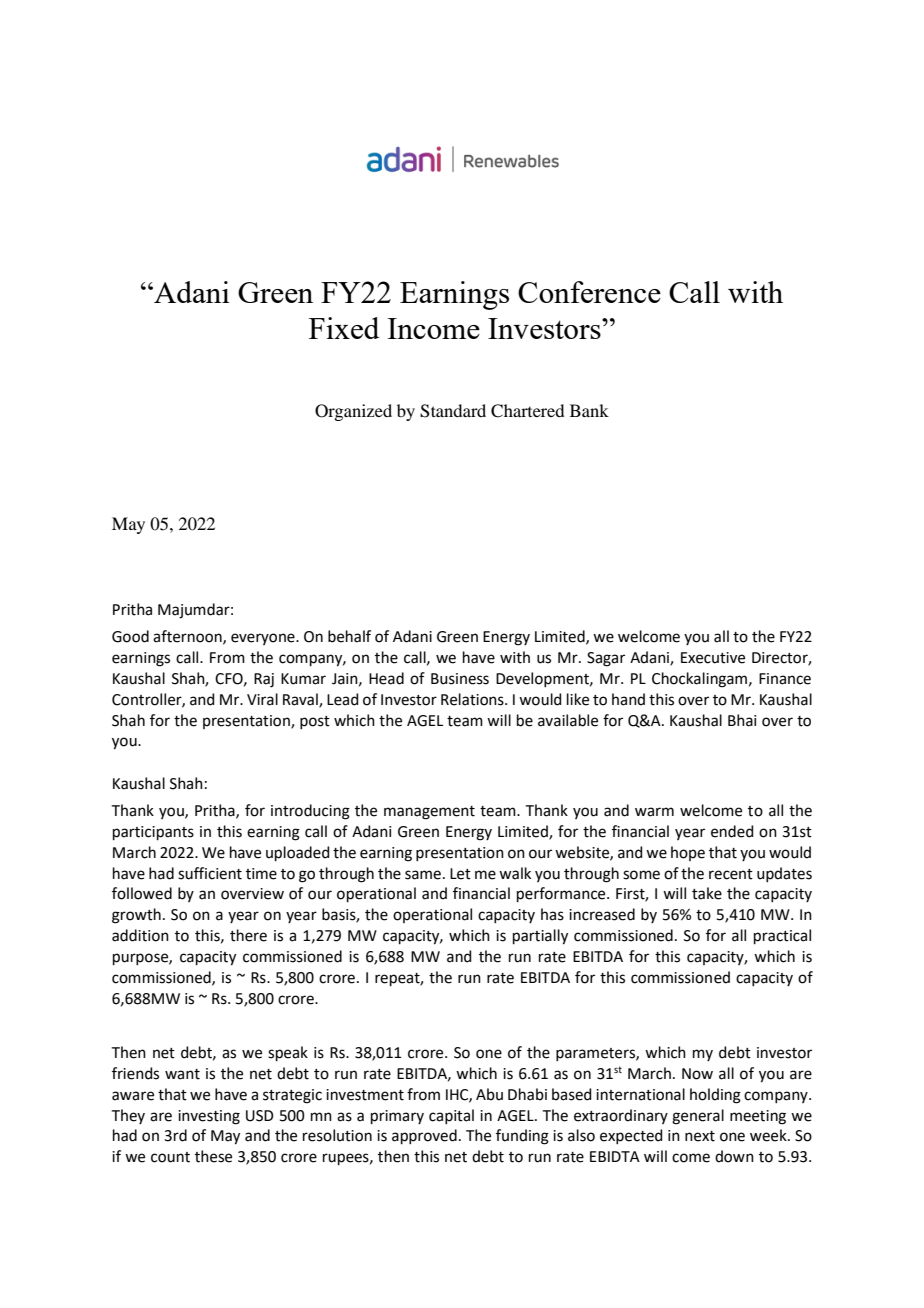  What do you see at coordinates (262, 699) in the screenshot?
I see `Viral` at bounding box center [262, 699].
